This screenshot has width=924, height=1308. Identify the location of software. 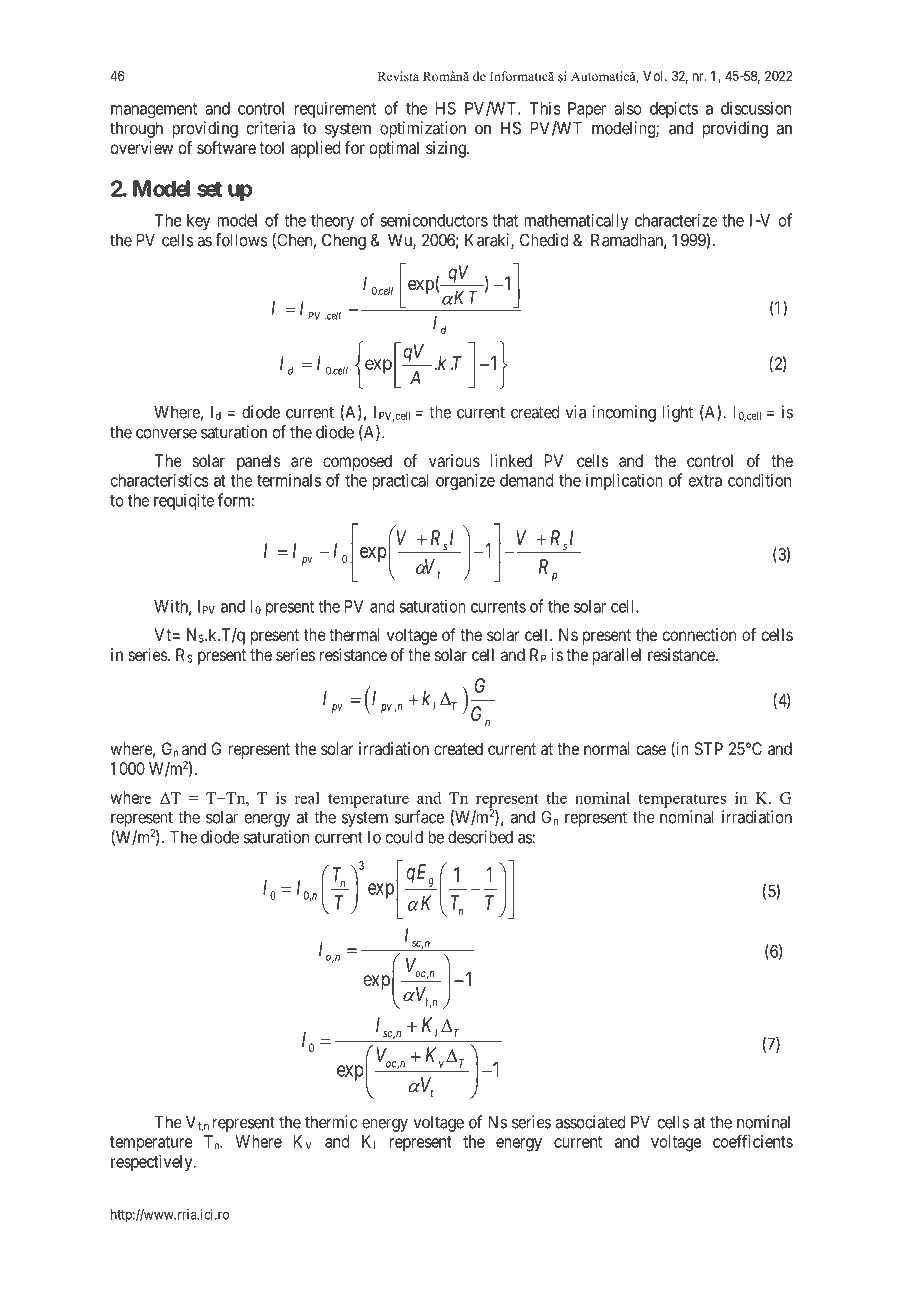
(226, 147).
